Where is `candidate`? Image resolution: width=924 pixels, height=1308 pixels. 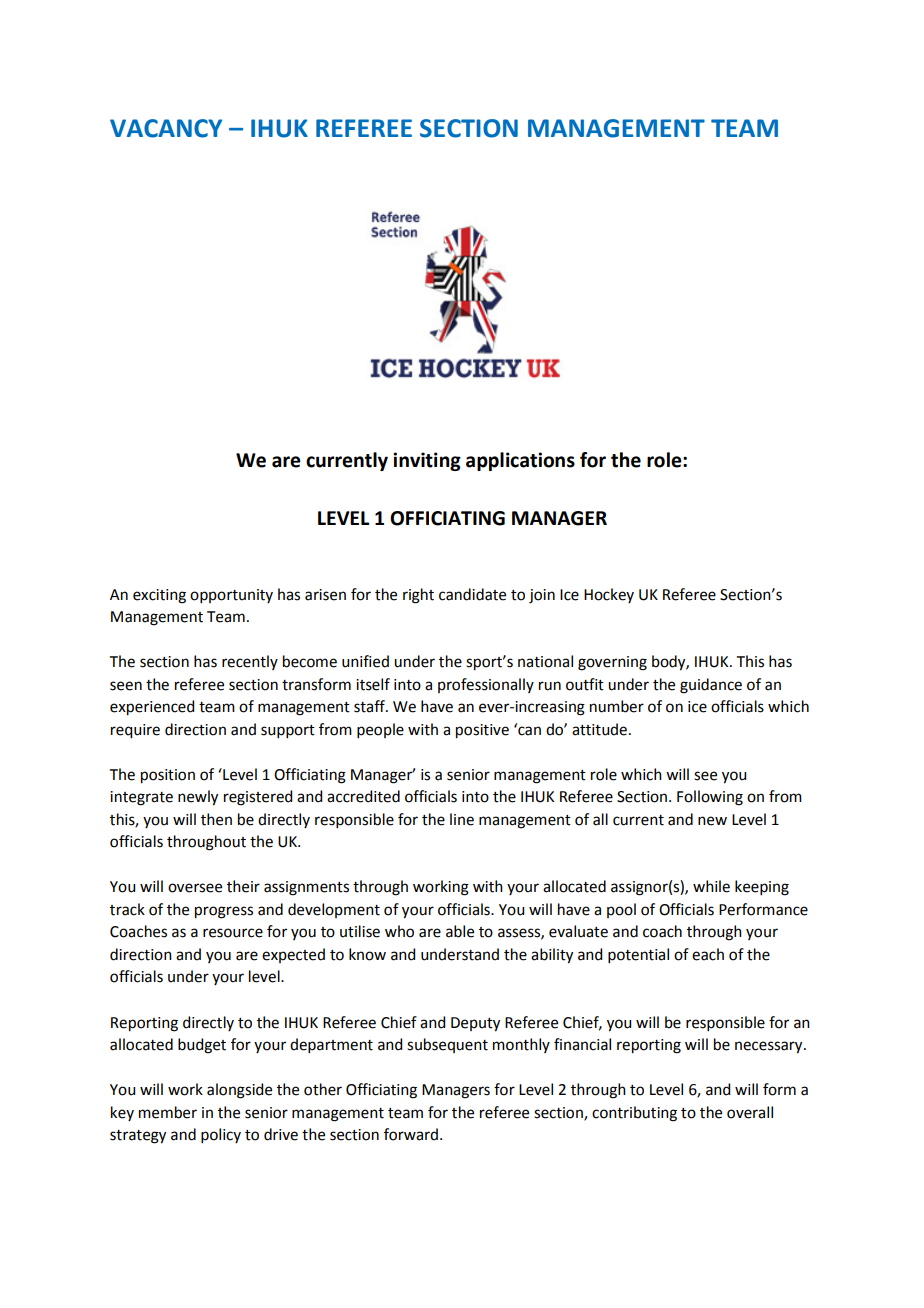 candidate is located at coordinates (472, 594).
